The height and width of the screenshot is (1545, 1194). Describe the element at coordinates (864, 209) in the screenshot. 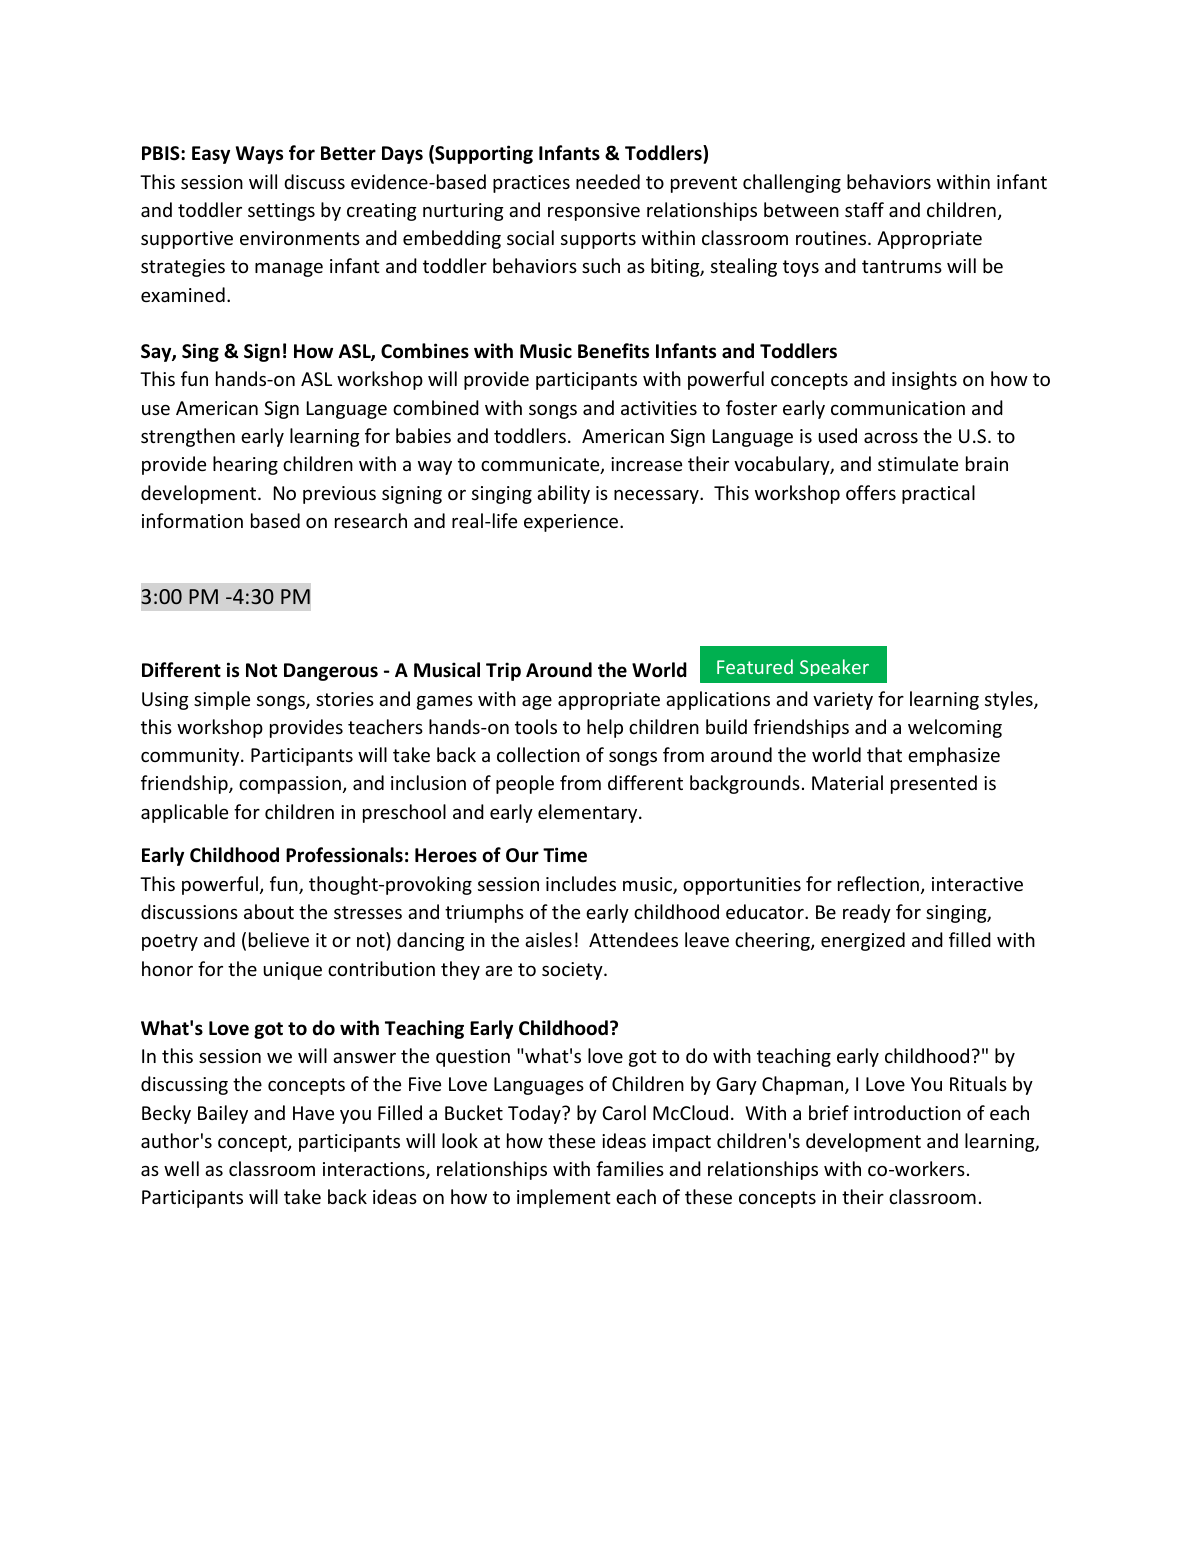

I see `staff` at that location.
